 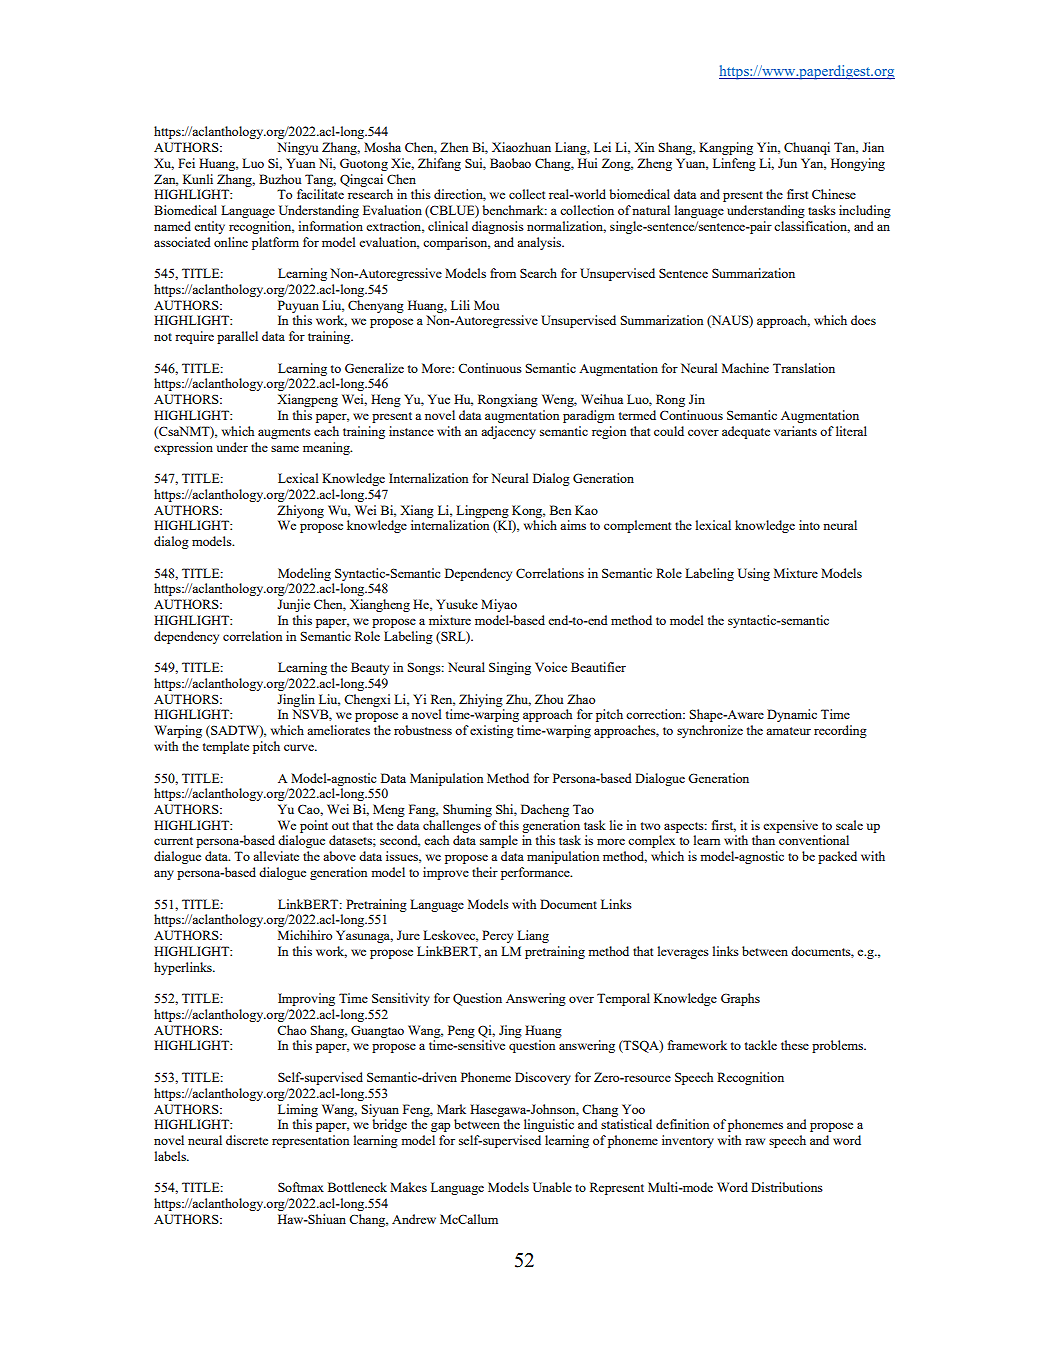 What do you see at coordinates (763, 840) in the document?
I see `than` at bounding box center [763, 840].
